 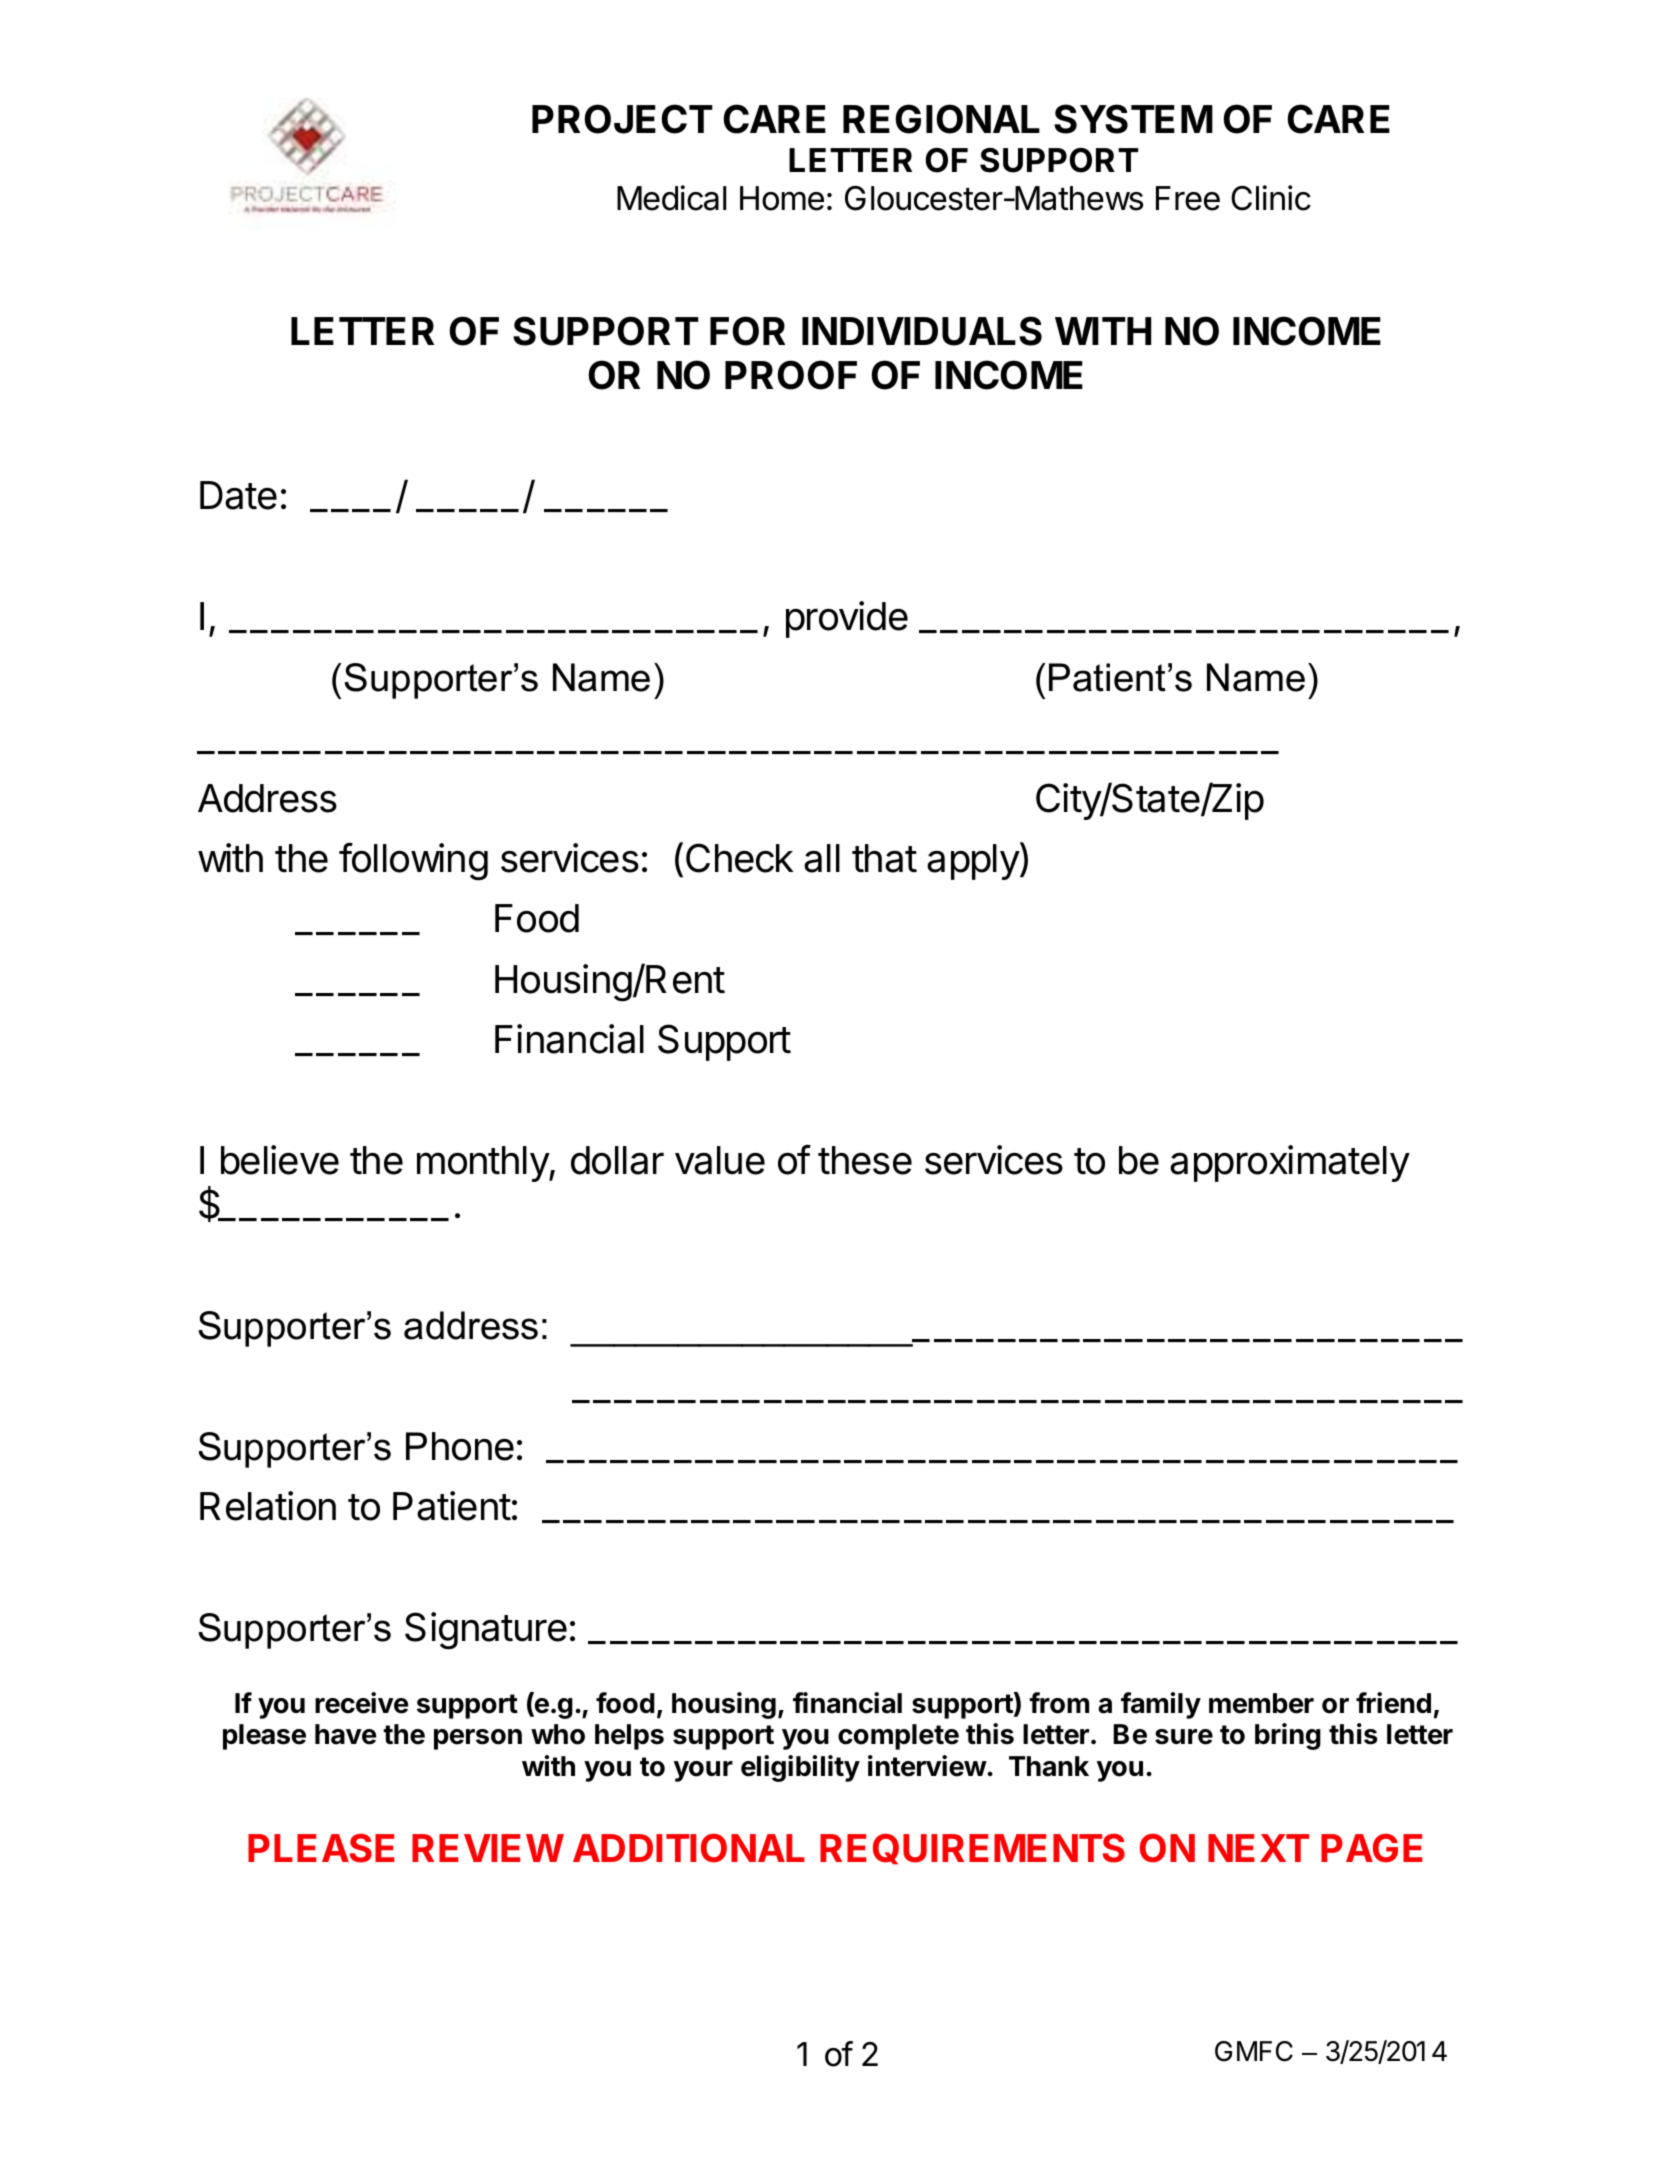 I want to click on approximately, so click(x=1290, y=1163).
